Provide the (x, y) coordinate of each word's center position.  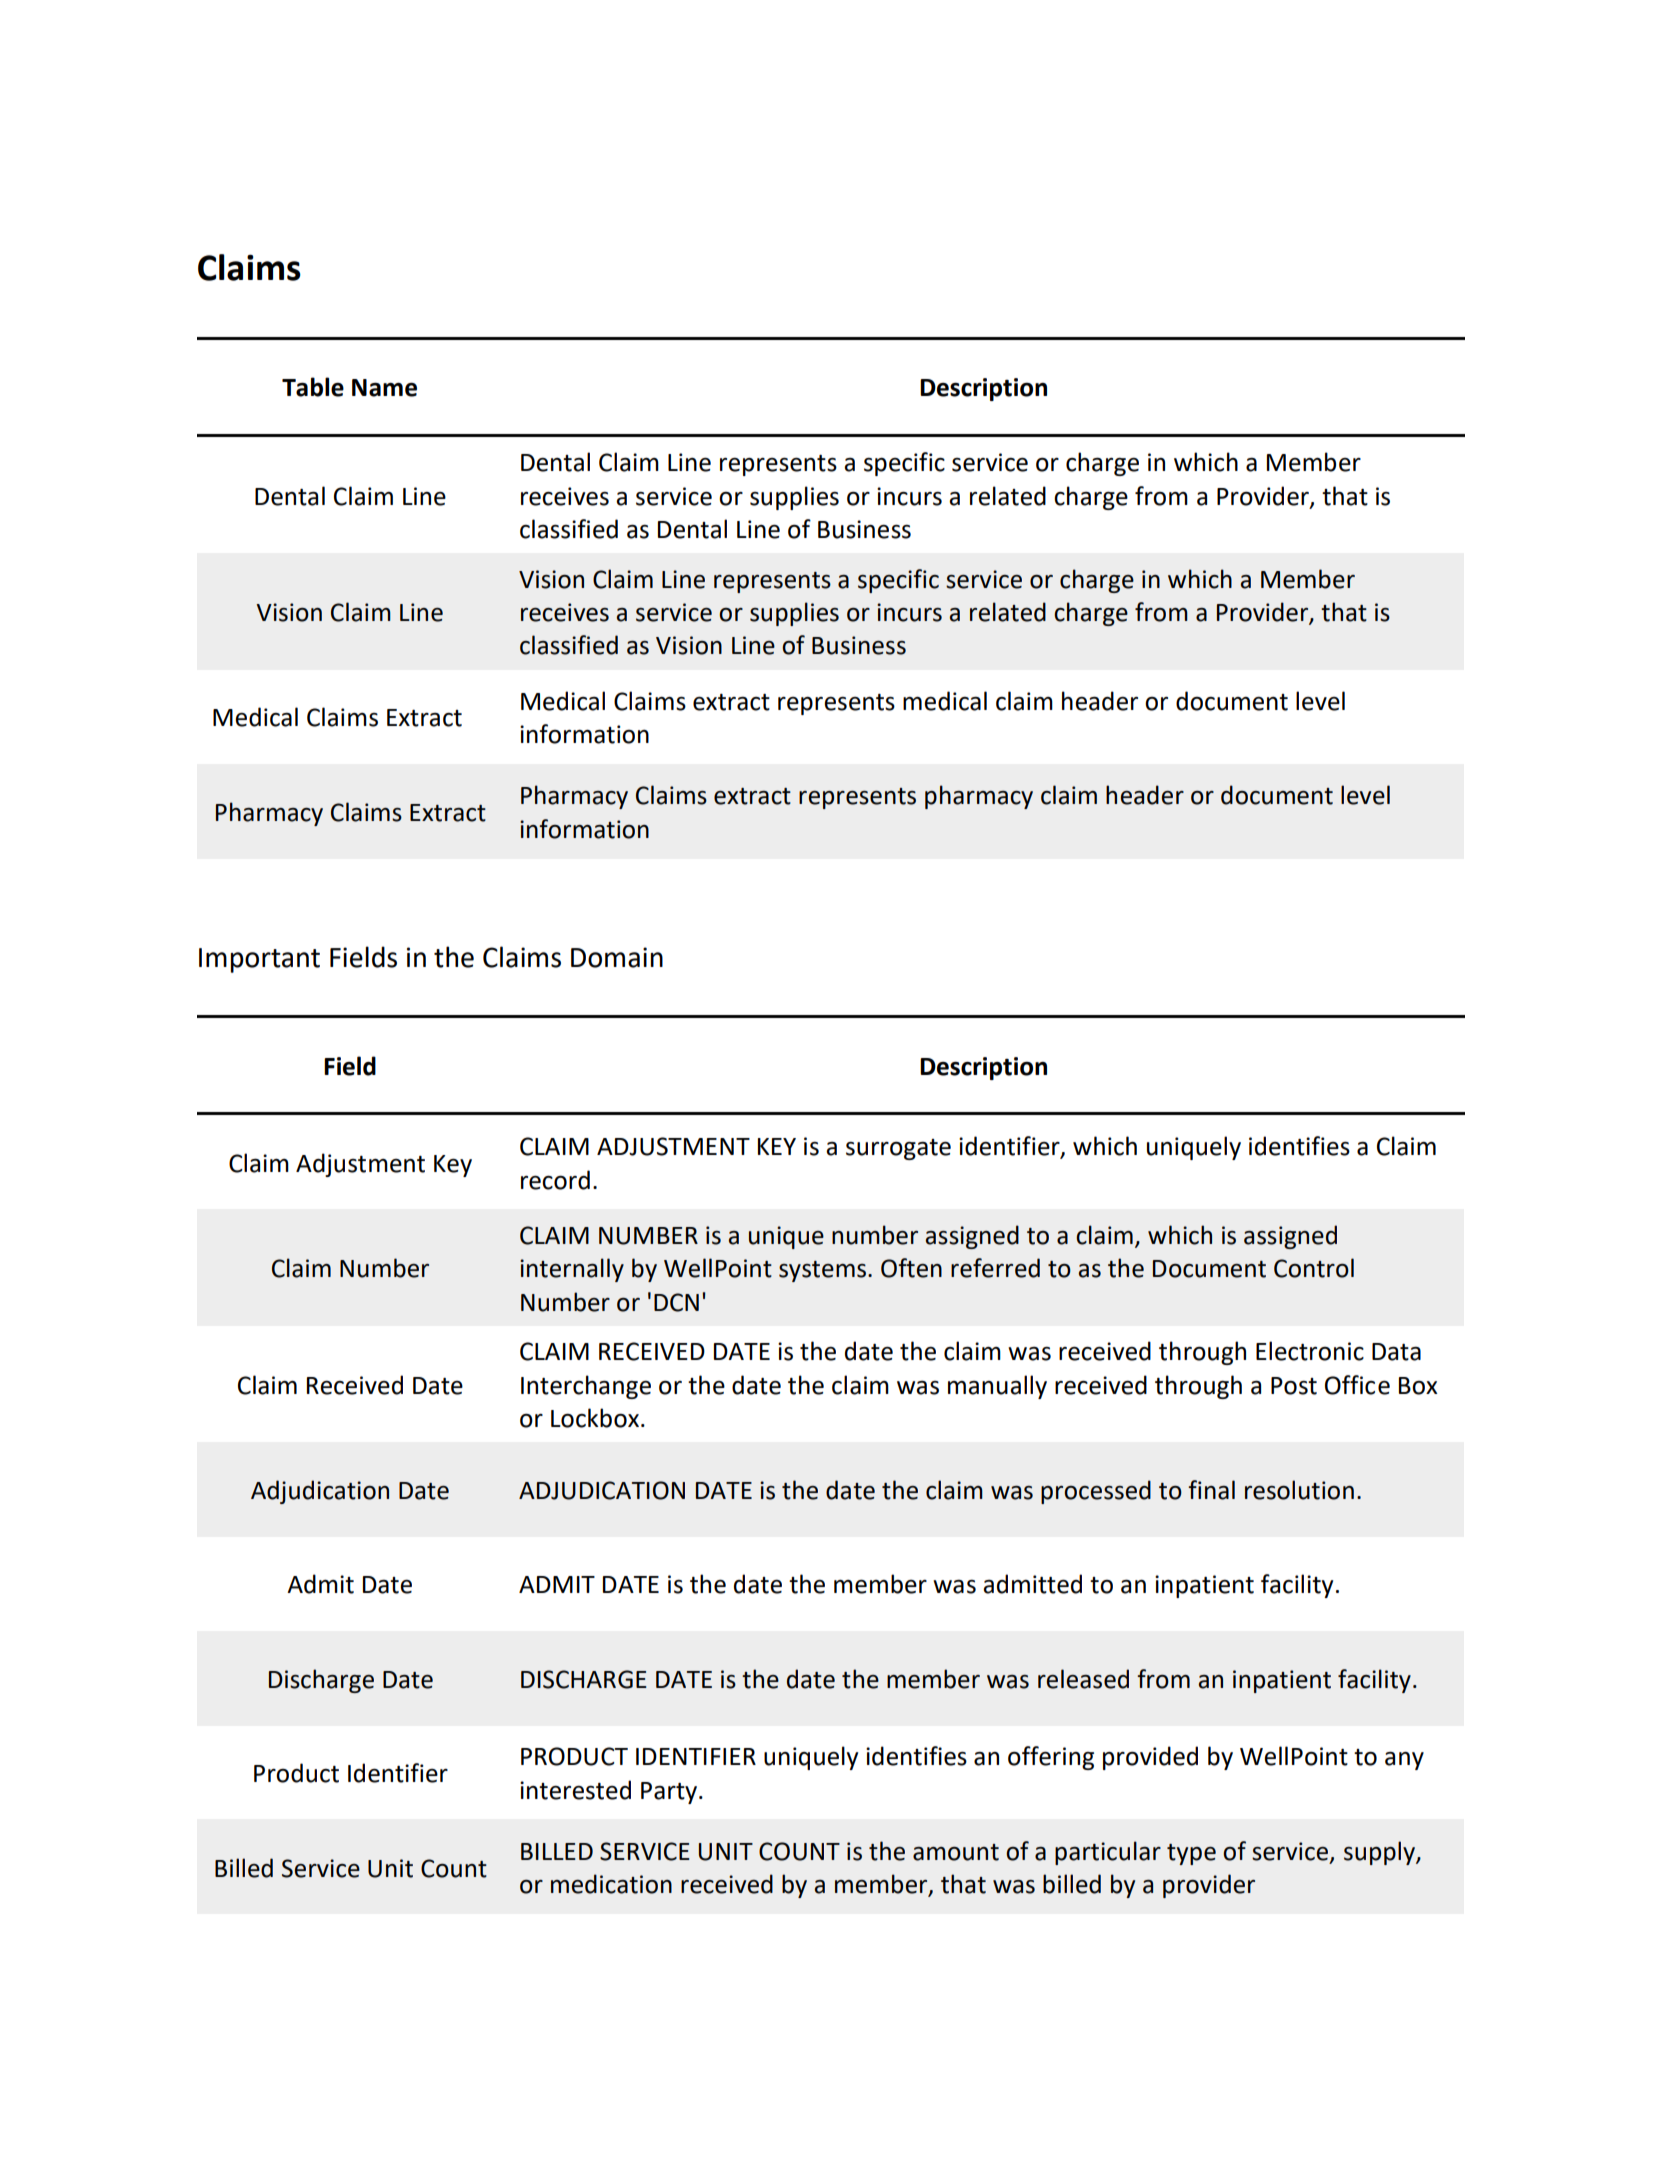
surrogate (898, 1149)
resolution (1299, 1490)
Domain (617, 957)
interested (575, 1790)
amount (956, 1852)
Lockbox (595, 1418)
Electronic (1310, 1351)
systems (822, 1271)
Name (384, 388)
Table (313, 387)
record (555, 1180)
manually (997, 1387)
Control (1314, 1268)
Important (259, 960)
